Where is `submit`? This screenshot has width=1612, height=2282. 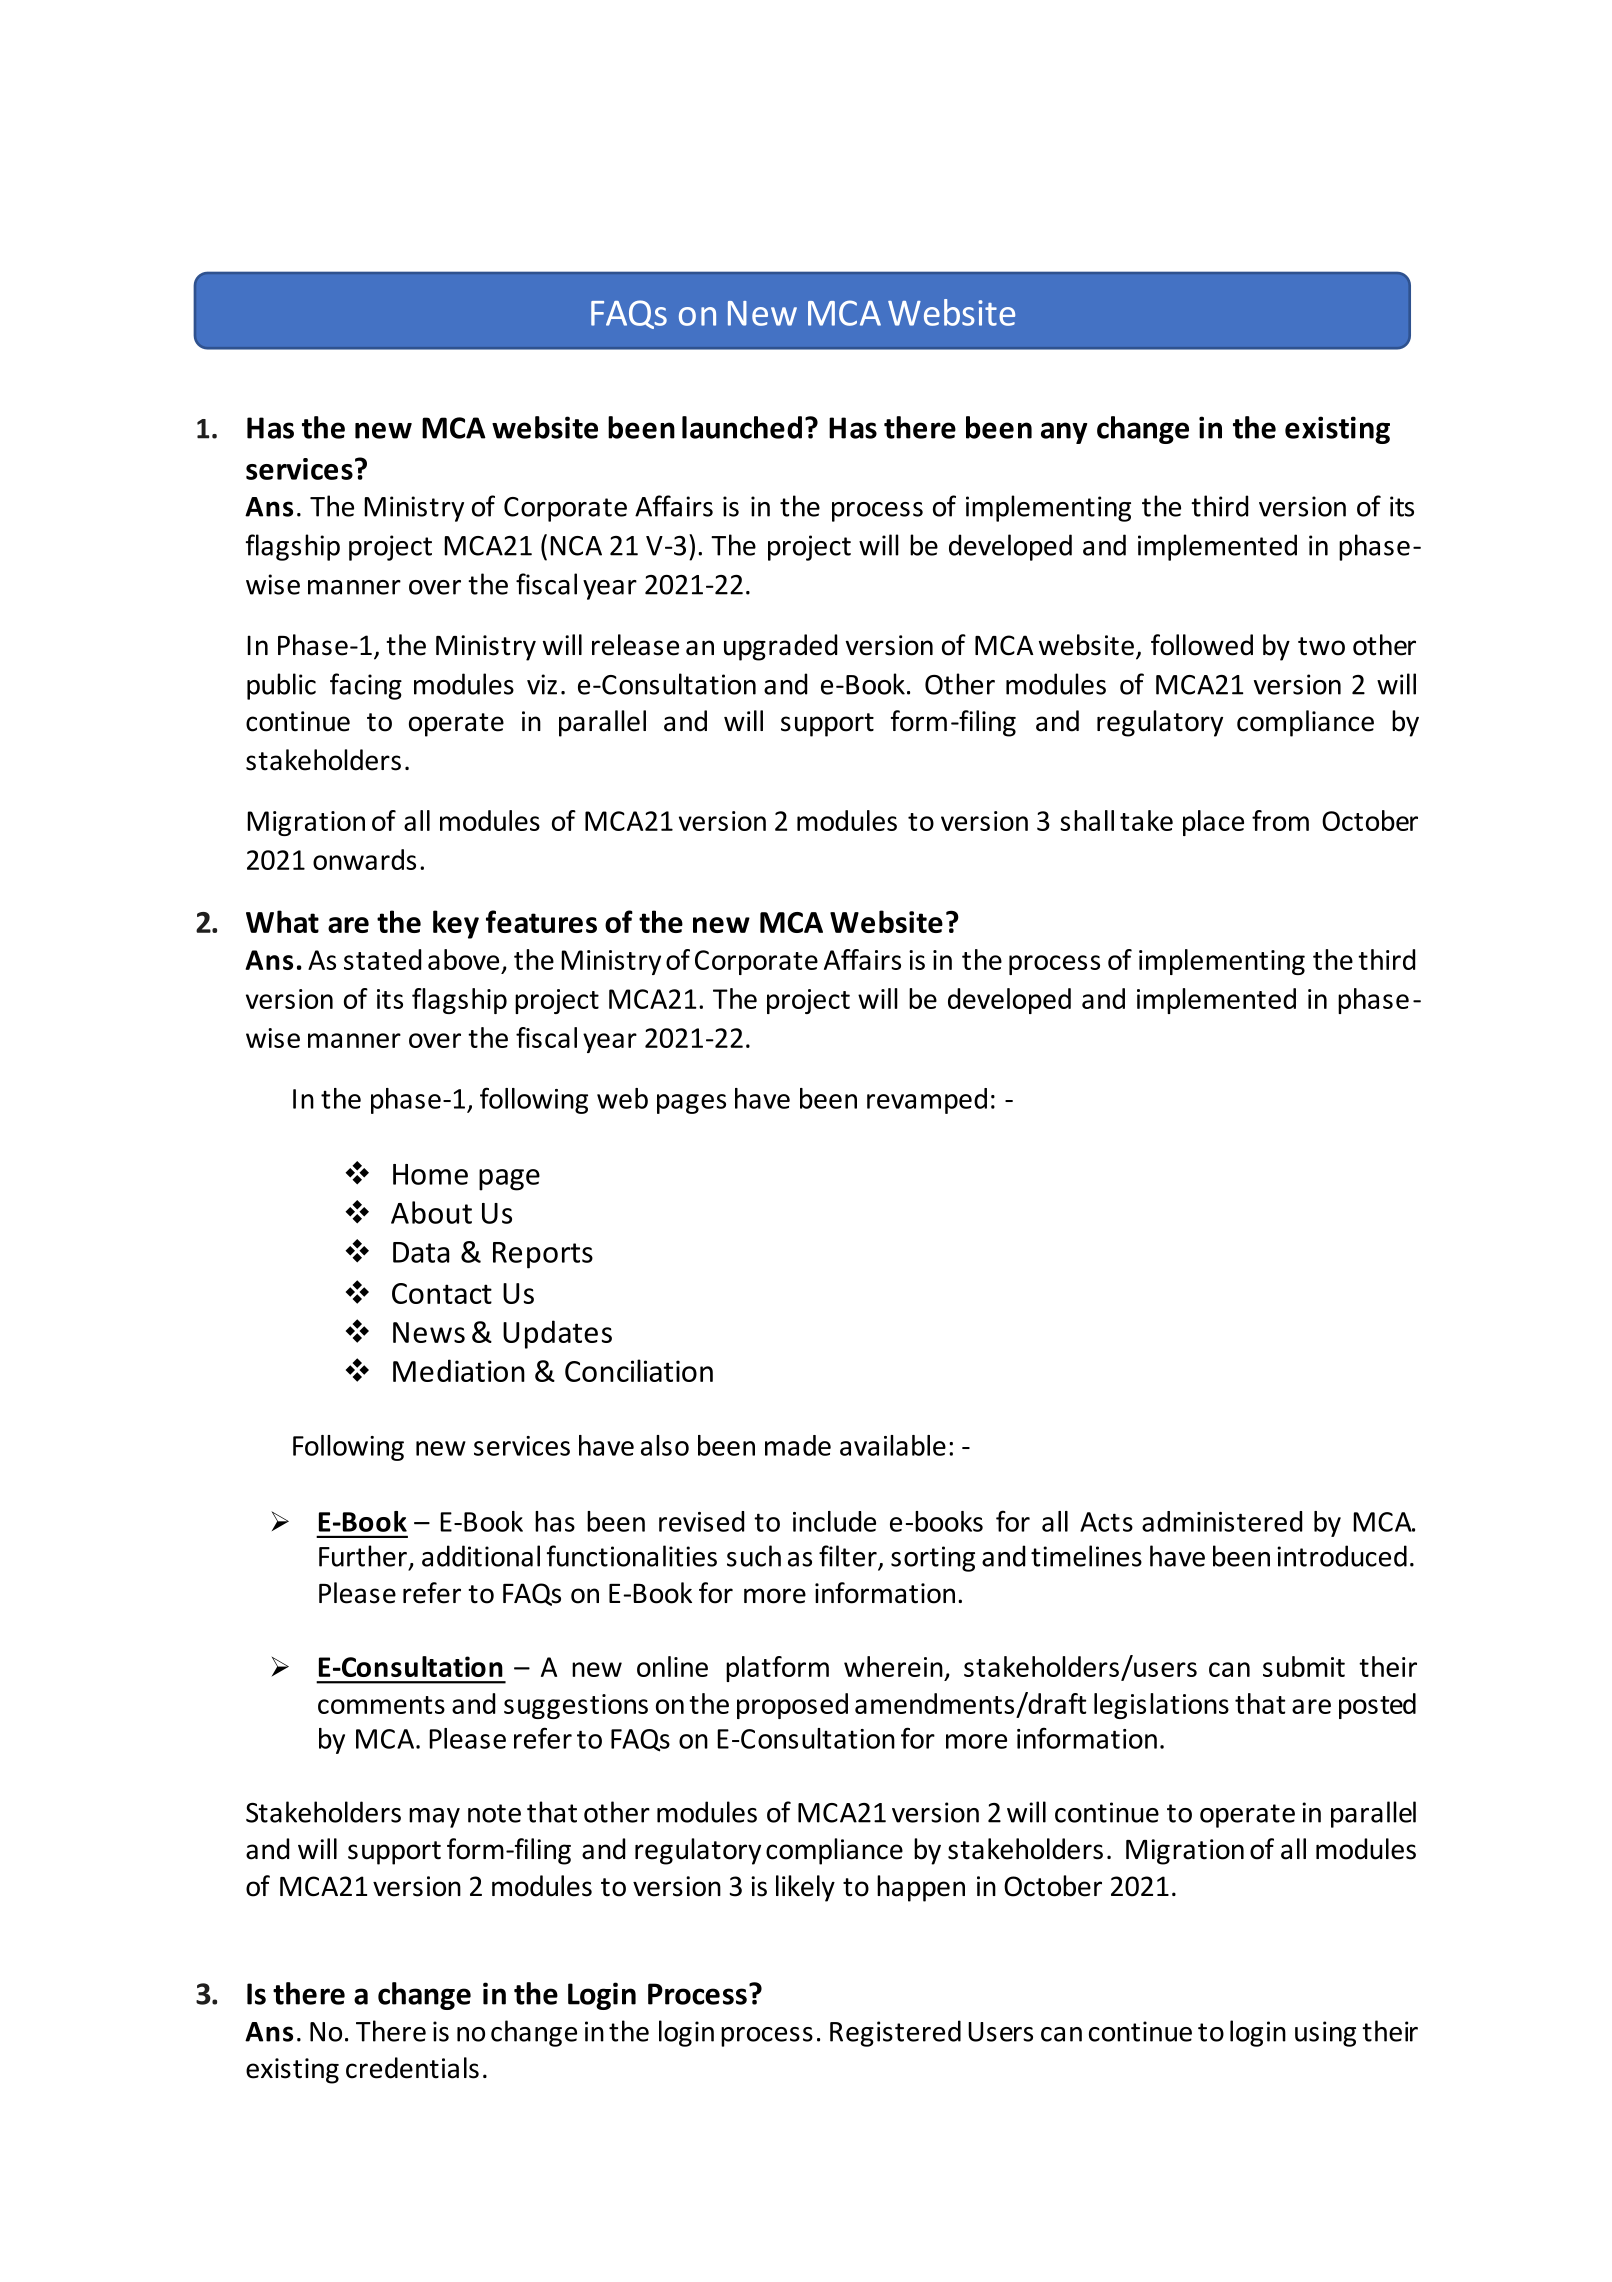
submit is located at coordinates (1304, 1666).
